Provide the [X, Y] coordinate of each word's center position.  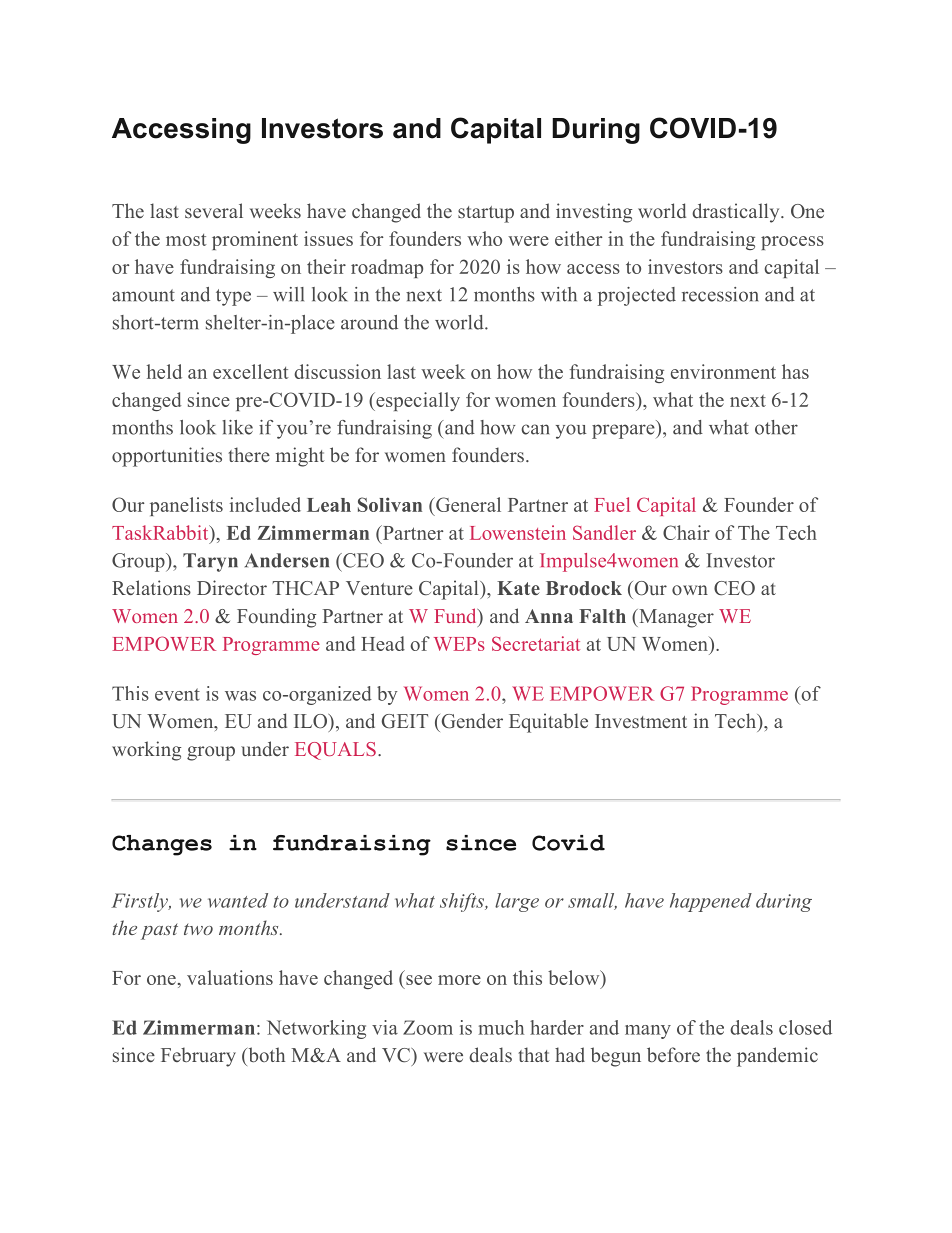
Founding [276, 618]
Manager [675, 618]
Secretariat [536, 643]
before [673, 1054]
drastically [737, 213]
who [484, 238]
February [198, 1057]
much [501, 1027]
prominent [255, 240]
